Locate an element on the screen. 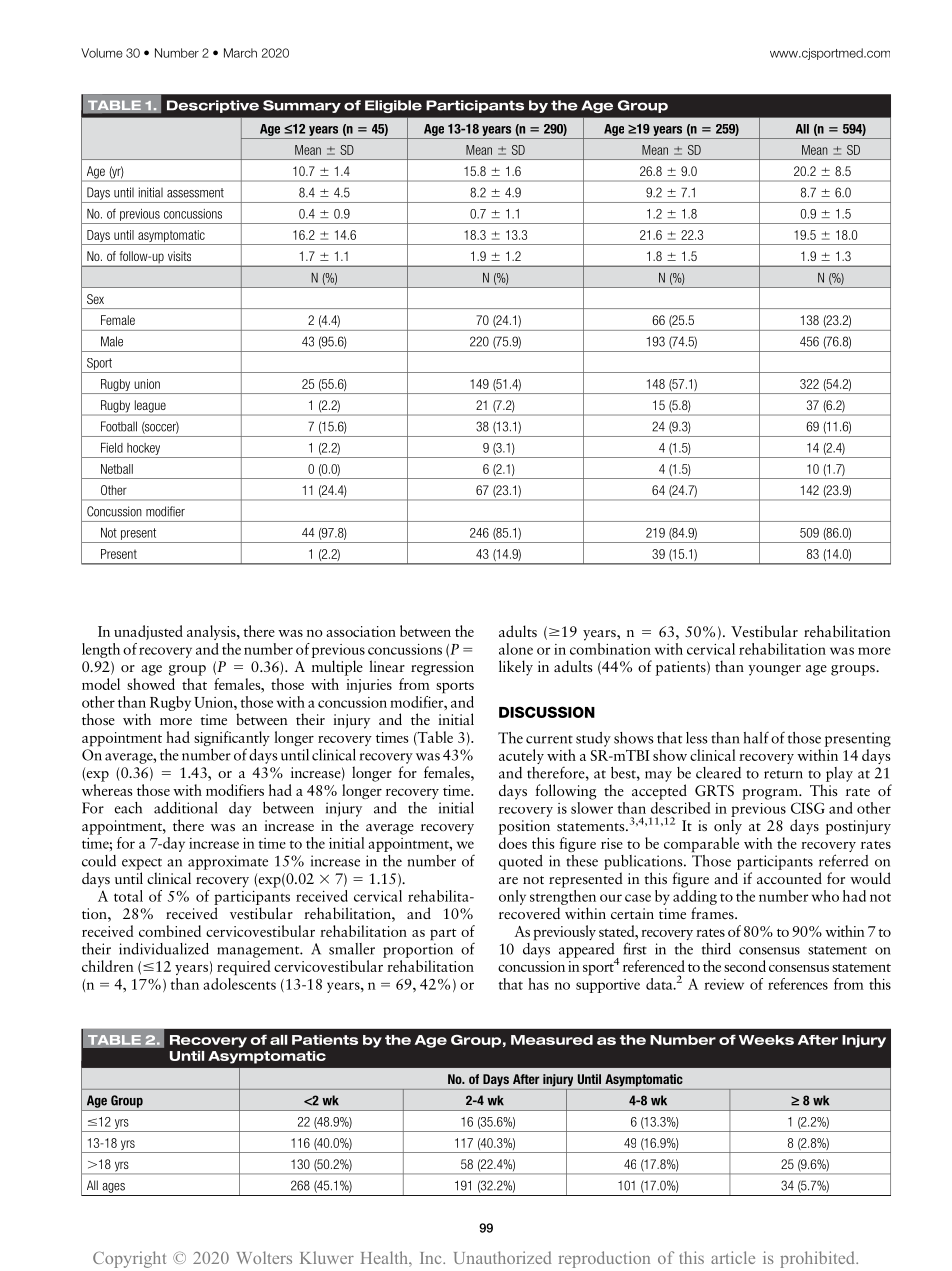  league is located at coordinates (150, 407).
